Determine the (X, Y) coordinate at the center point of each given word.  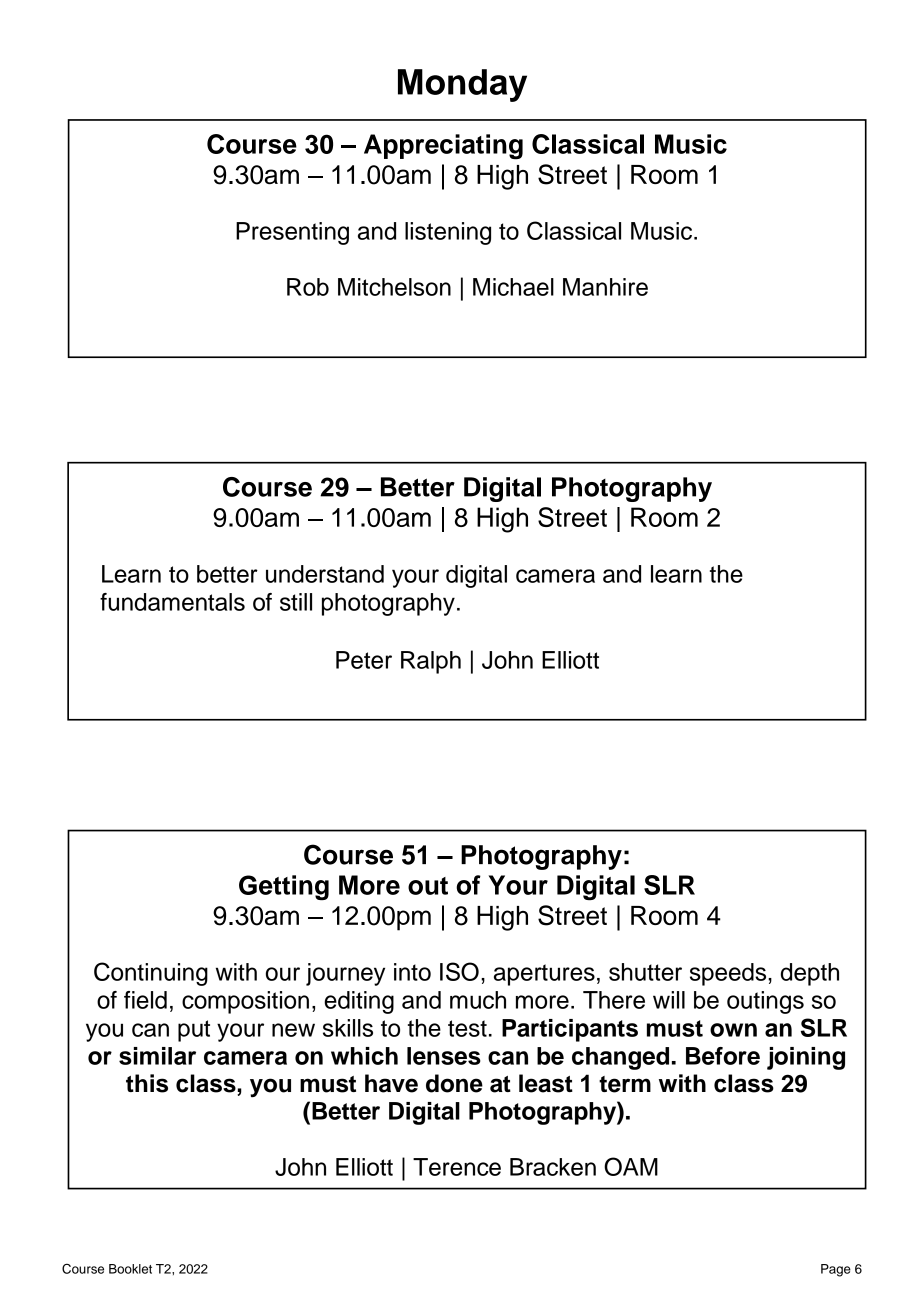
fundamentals (172, 602)
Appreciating (443, 147)
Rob (308, 287)
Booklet (130, 1269)
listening (448, 233)
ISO (459, 971)
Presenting (292, 233)
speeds (729, 974)
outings (765, 1002)
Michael (513, 287)
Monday (462, 85)
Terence (457, 1167)
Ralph (431, 662)
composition (245, 1002)
